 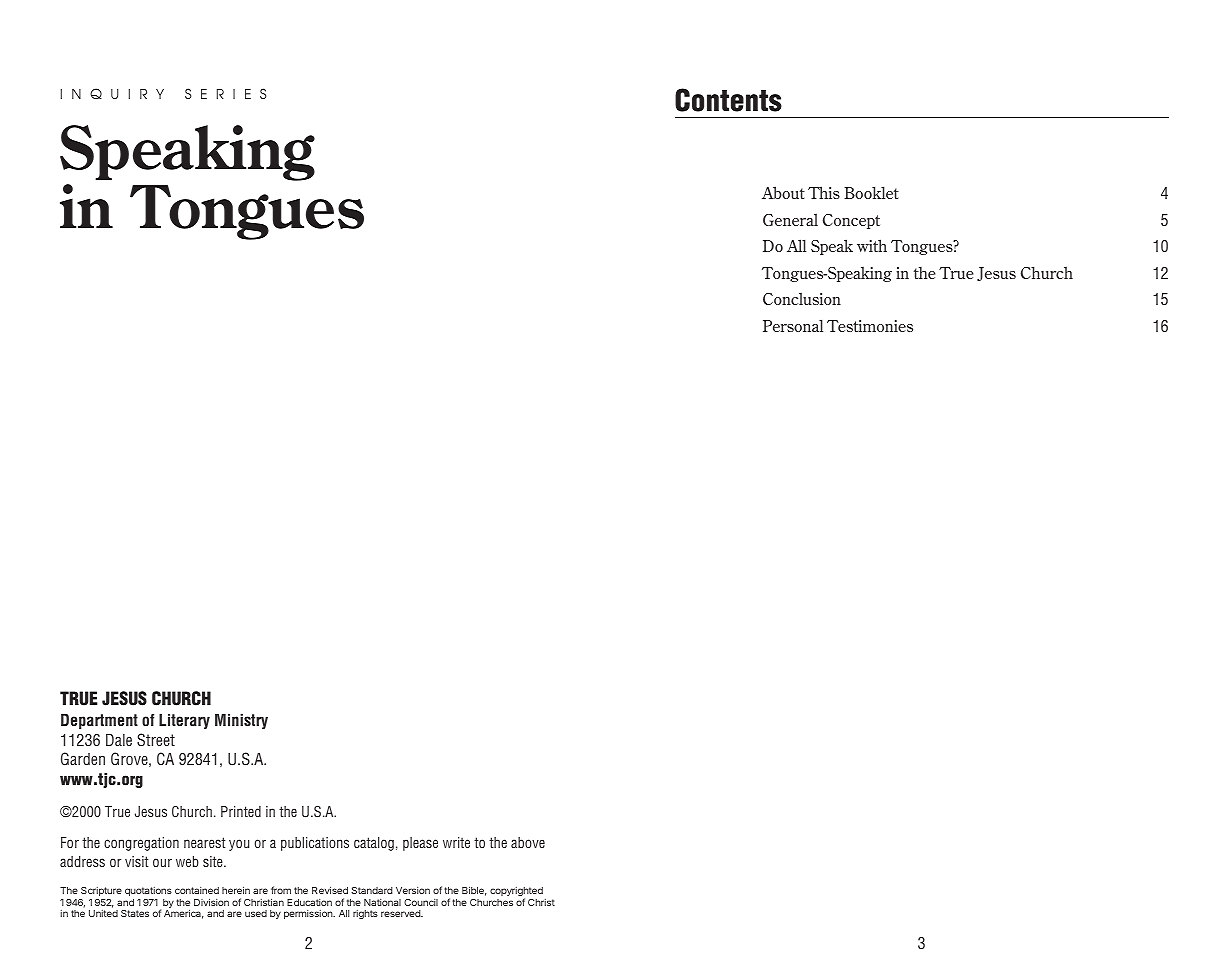 I want to click on This, so click(x=824, y=192).
